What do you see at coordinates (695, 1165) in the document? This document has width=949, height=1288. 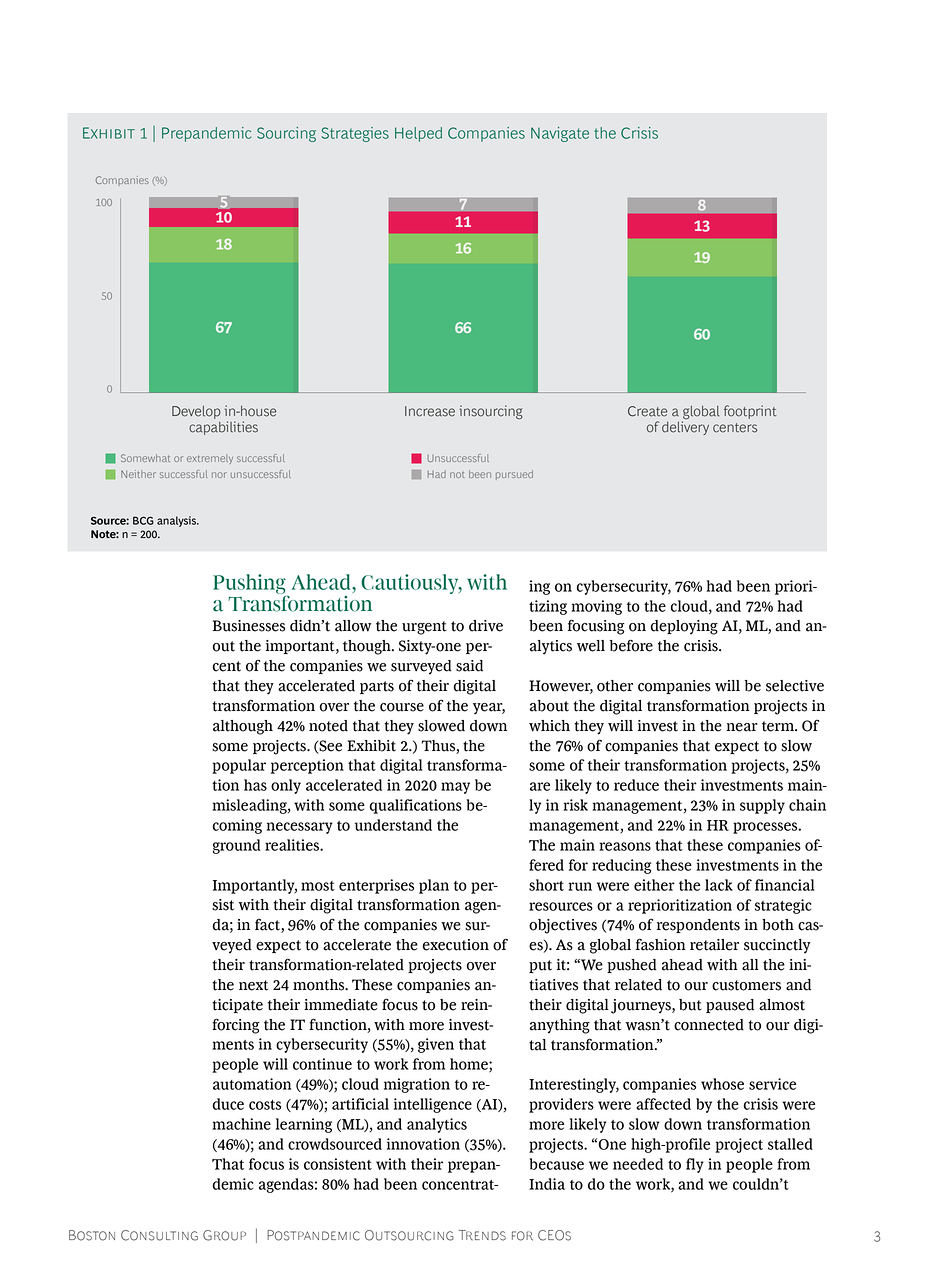 I see `fly` at bounding box center [695, 1165].
